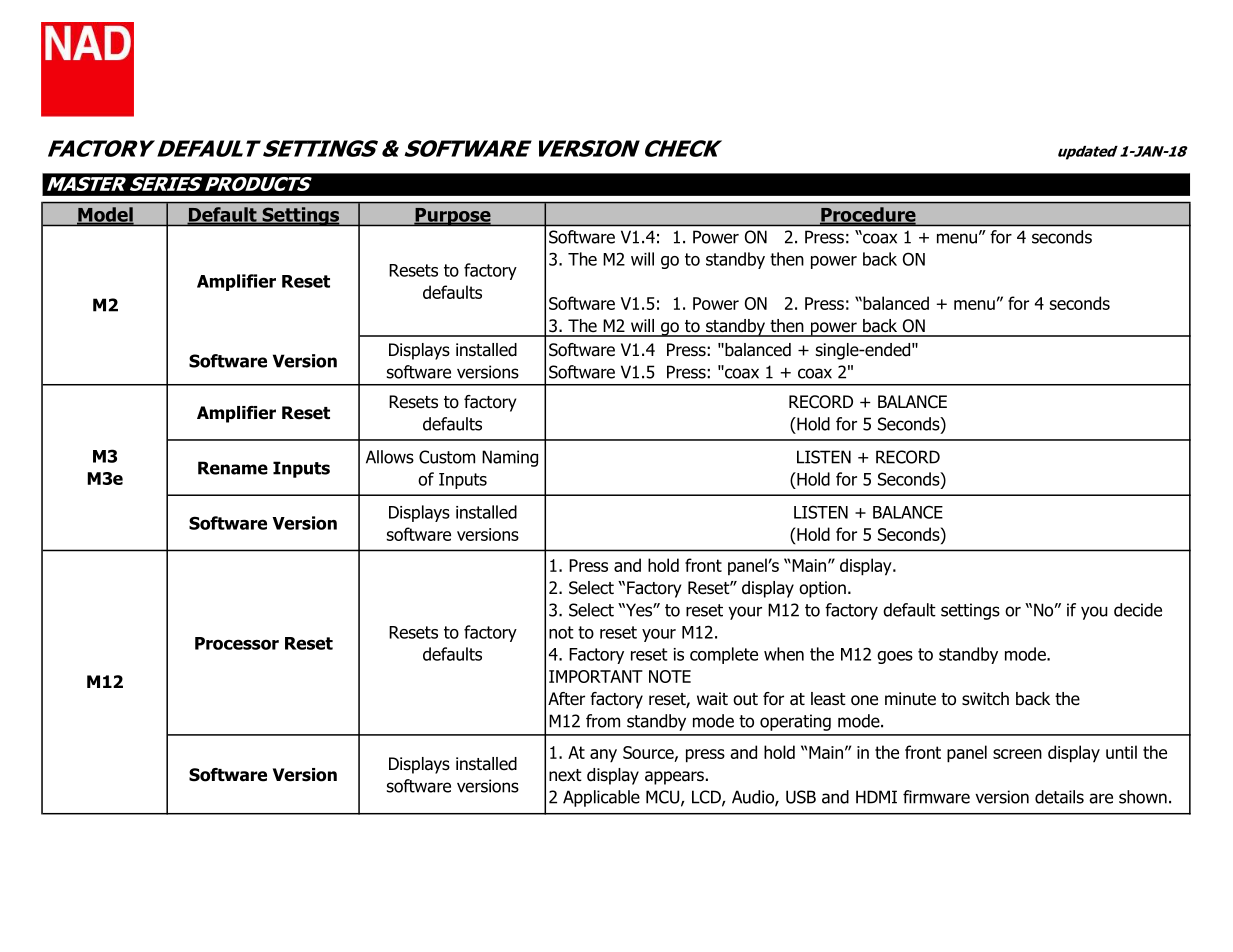 The image size is (1233, 952). What do you see at coordinates (510, 458) in the screenshot?
I see `Naming` at bounding box center [510, 458].
